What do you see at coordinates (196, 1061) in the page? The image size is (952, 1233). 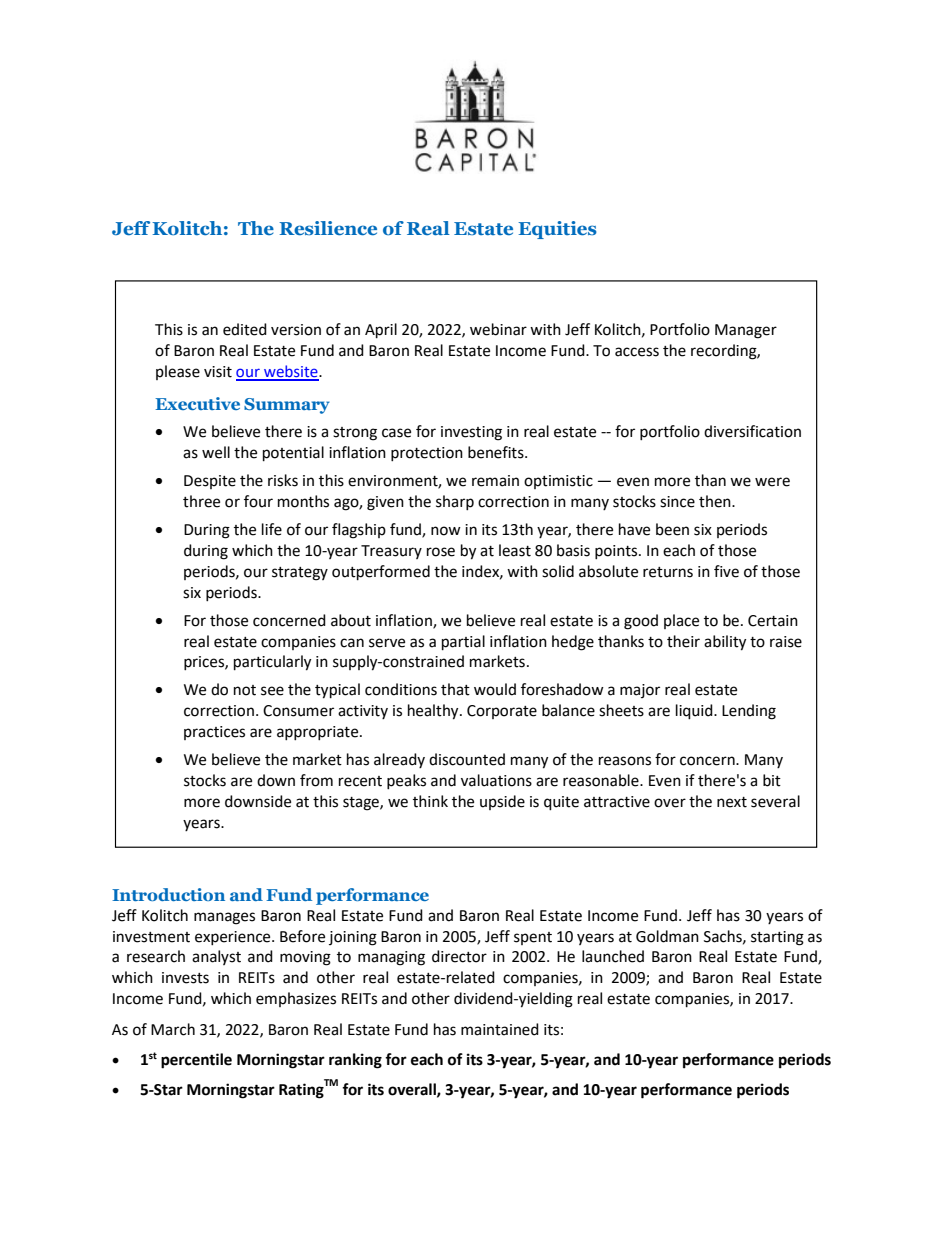 I see `percentile` at bounding box center [196, 1061].
